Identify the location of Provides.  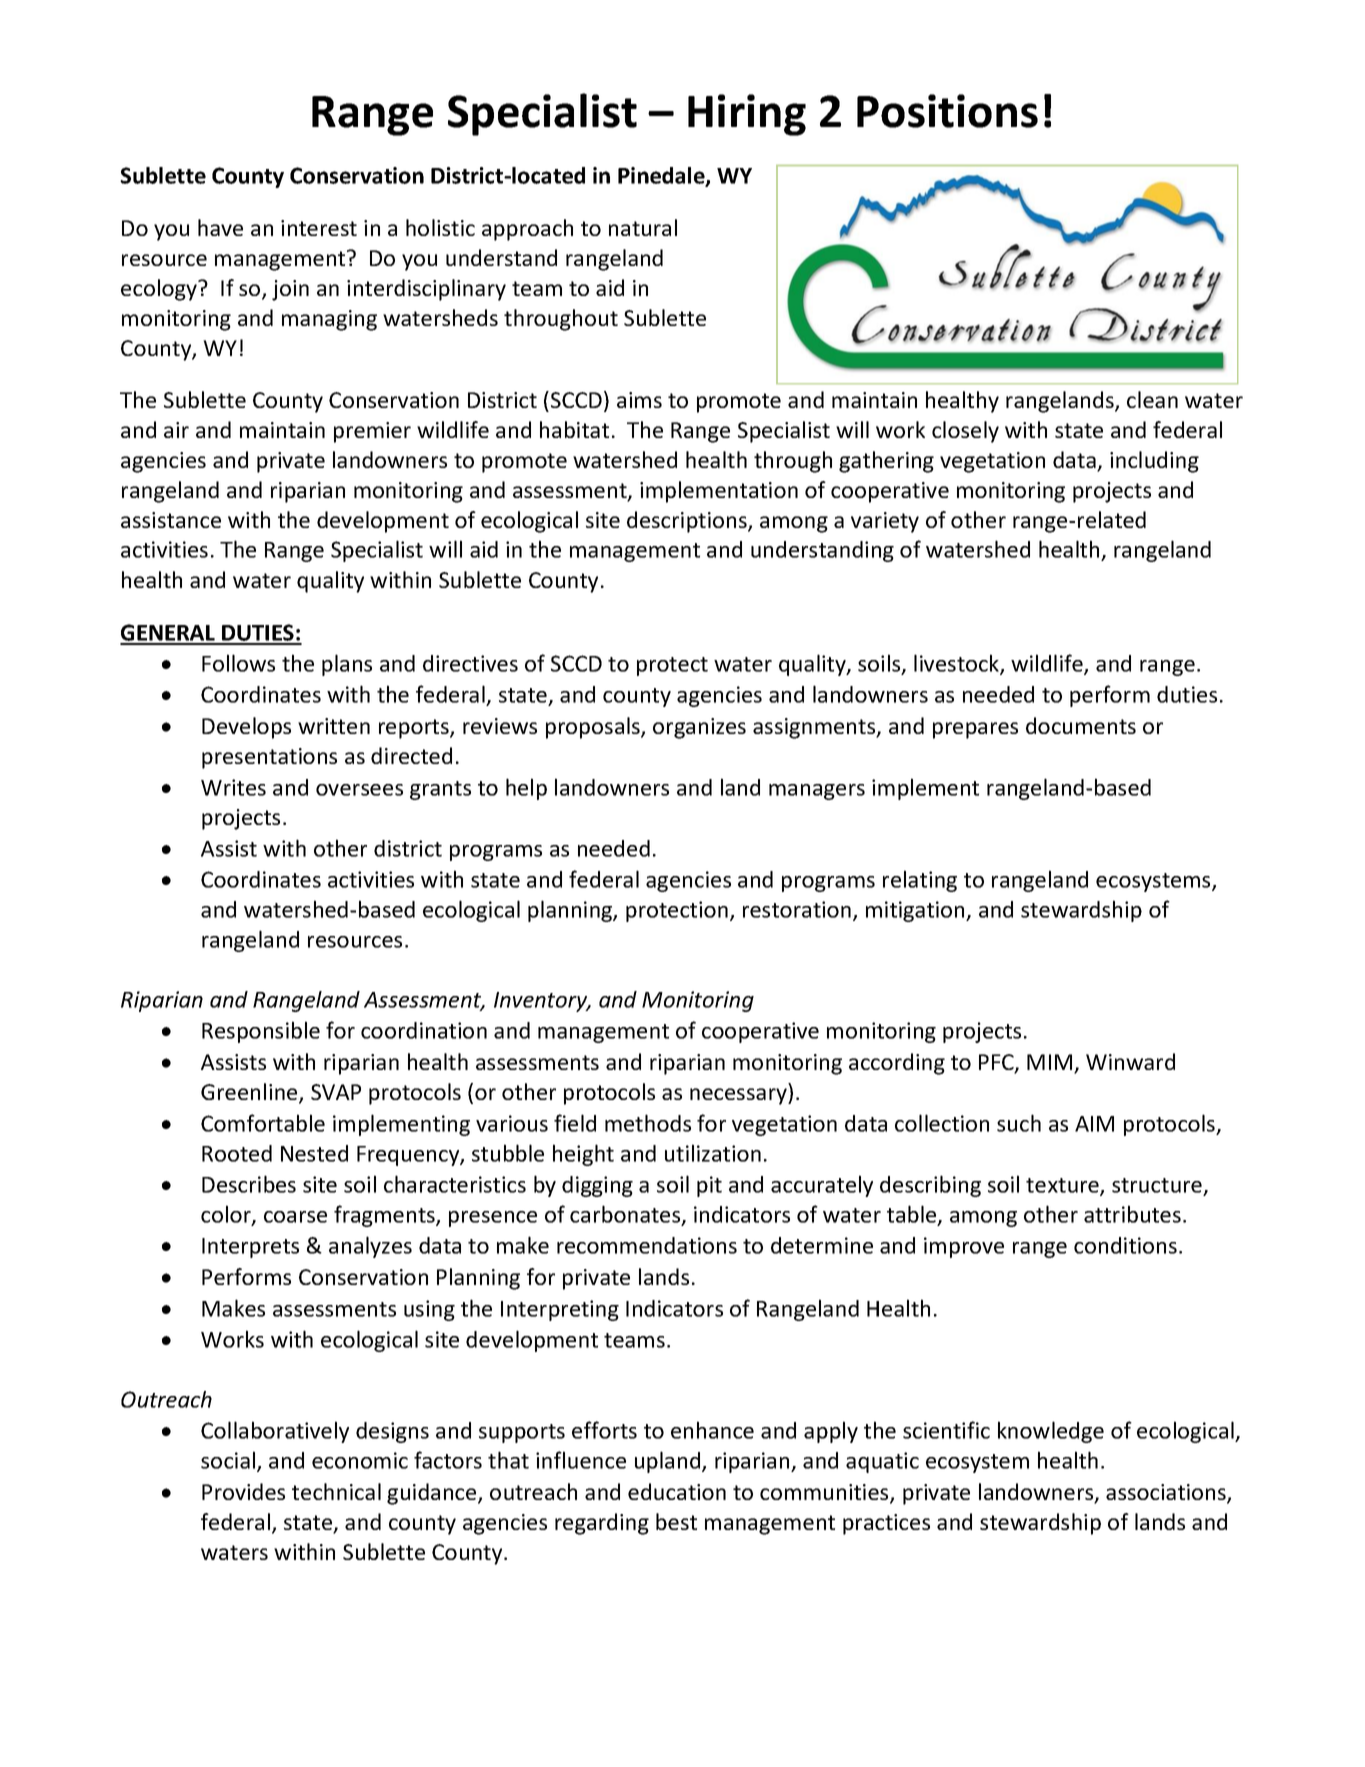
(243, 1491).
